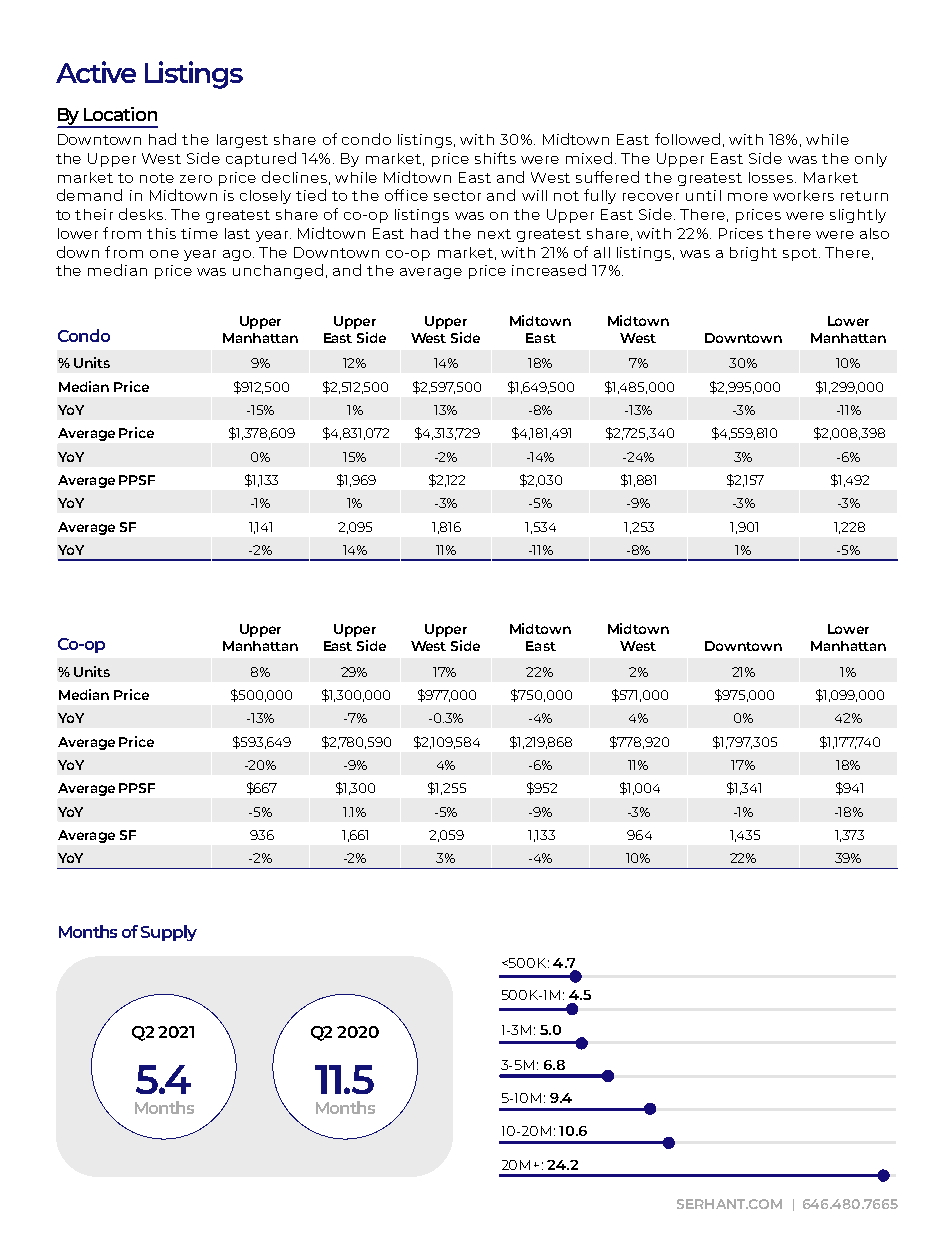  I want to click on Location, so click(120, 114).
